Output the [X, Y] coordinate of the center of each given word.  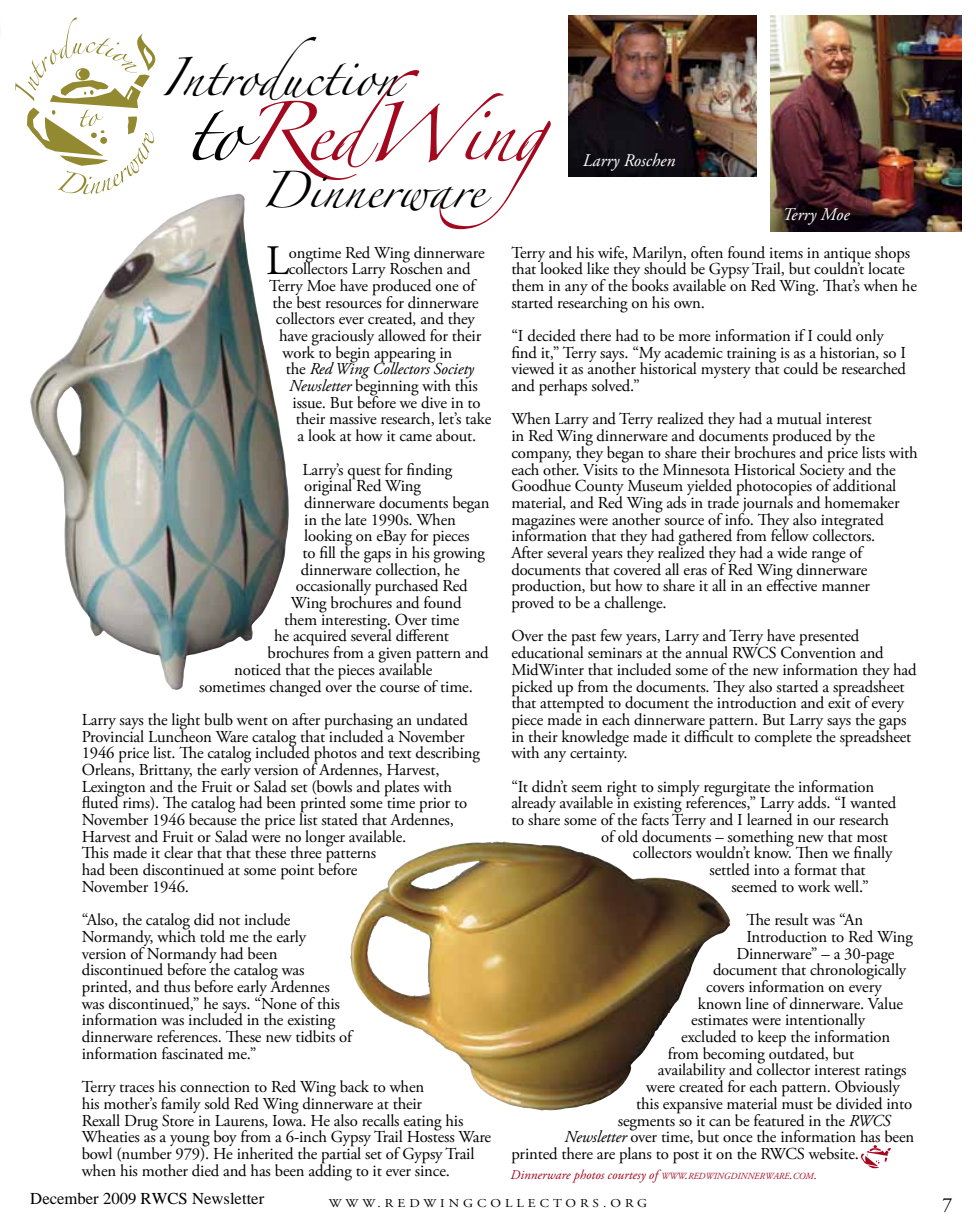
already [534, 805]
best [308, 301]
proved [533, 603]
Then [810, 851]
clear [178, 852]
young [190, 1142]
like [598, 268]
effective [792, 584]
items [786, 253]
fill [328, 552]
